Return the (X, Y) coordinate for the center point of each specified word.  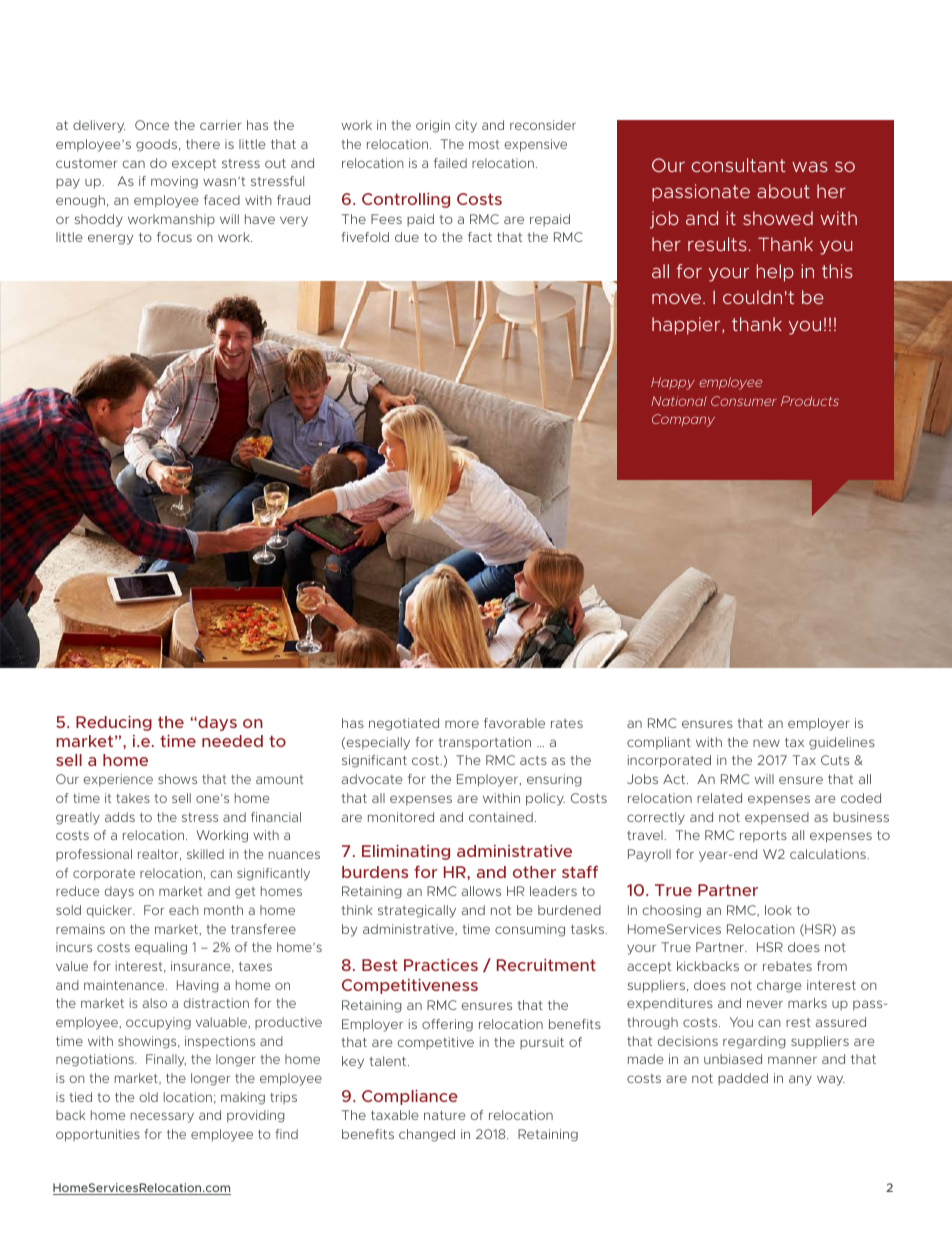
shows (177, 779)
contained (501, 817)
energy (110, 239)
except (194, 165)
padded (743, 1079)
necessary (162, 1117)
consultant (739, 165)
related (719, 798)
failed (450, 163)
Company (683, 420)
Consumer (743, 401)
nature (445, 1115)
